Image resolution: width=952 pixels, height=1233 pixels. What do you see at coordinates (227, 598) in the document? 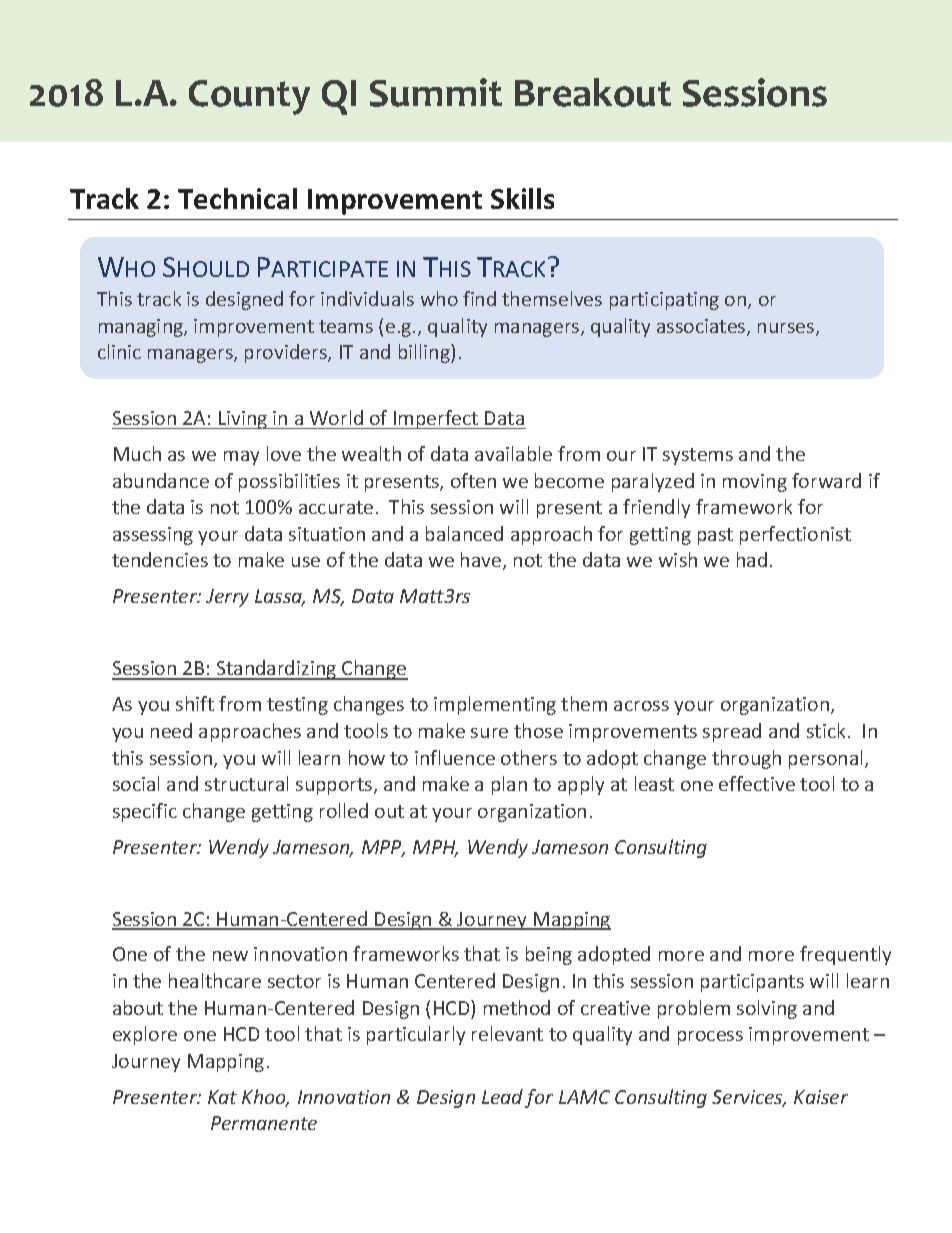
I see `Jerry` at bounding box center [227, 598].
